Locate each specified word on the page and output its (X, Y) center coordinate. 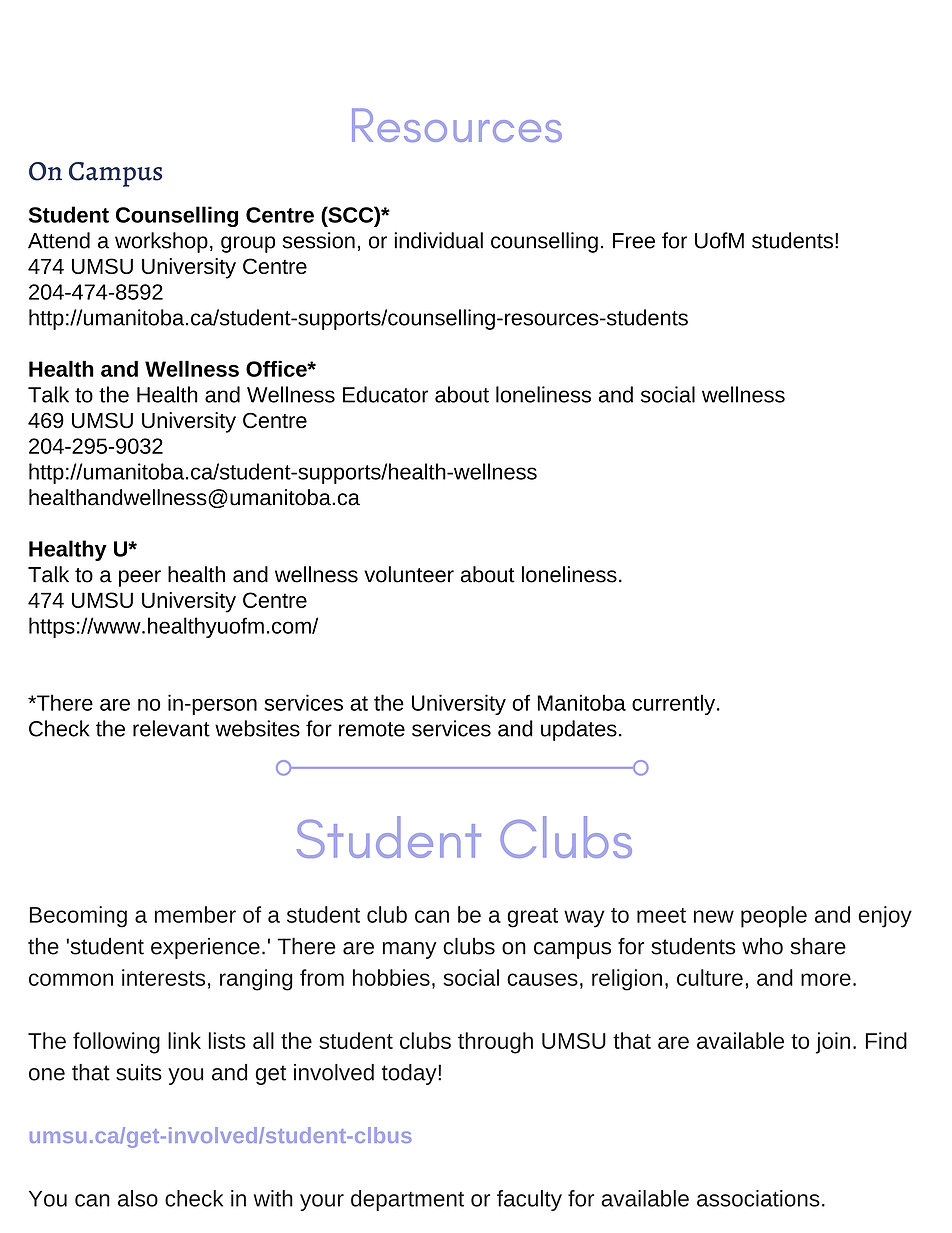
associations (758, 1198)
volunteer (409, 574)
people (774, 917)
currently (675, 704)
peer (140, 578)
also (138, 1198)
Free (634, 241)
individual (438, 240)
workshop (161, 242)
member (195, 914)
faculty (529, 1200)
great (532, 918)
